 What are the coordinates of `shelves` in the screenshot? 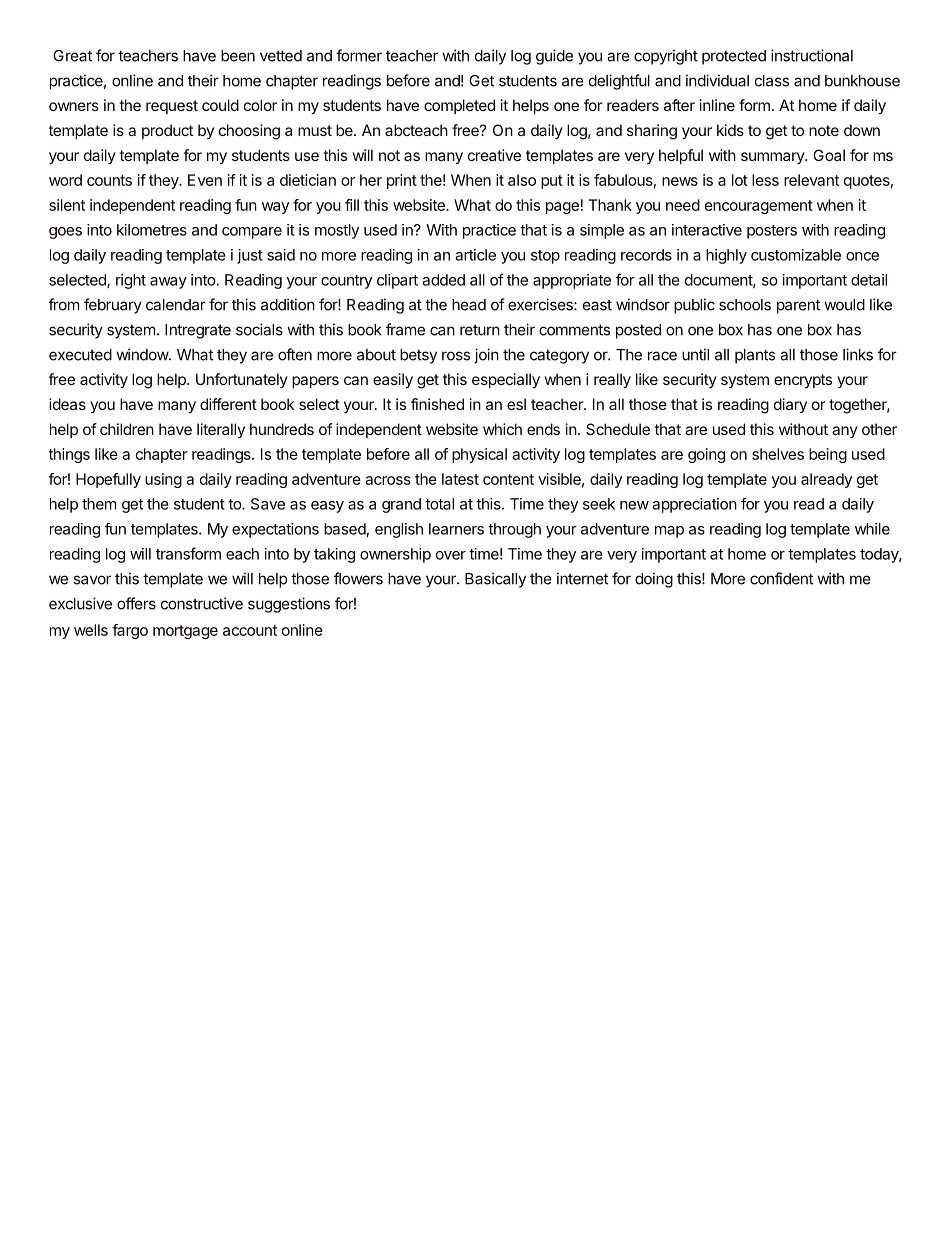 It's located at (778, 454).
